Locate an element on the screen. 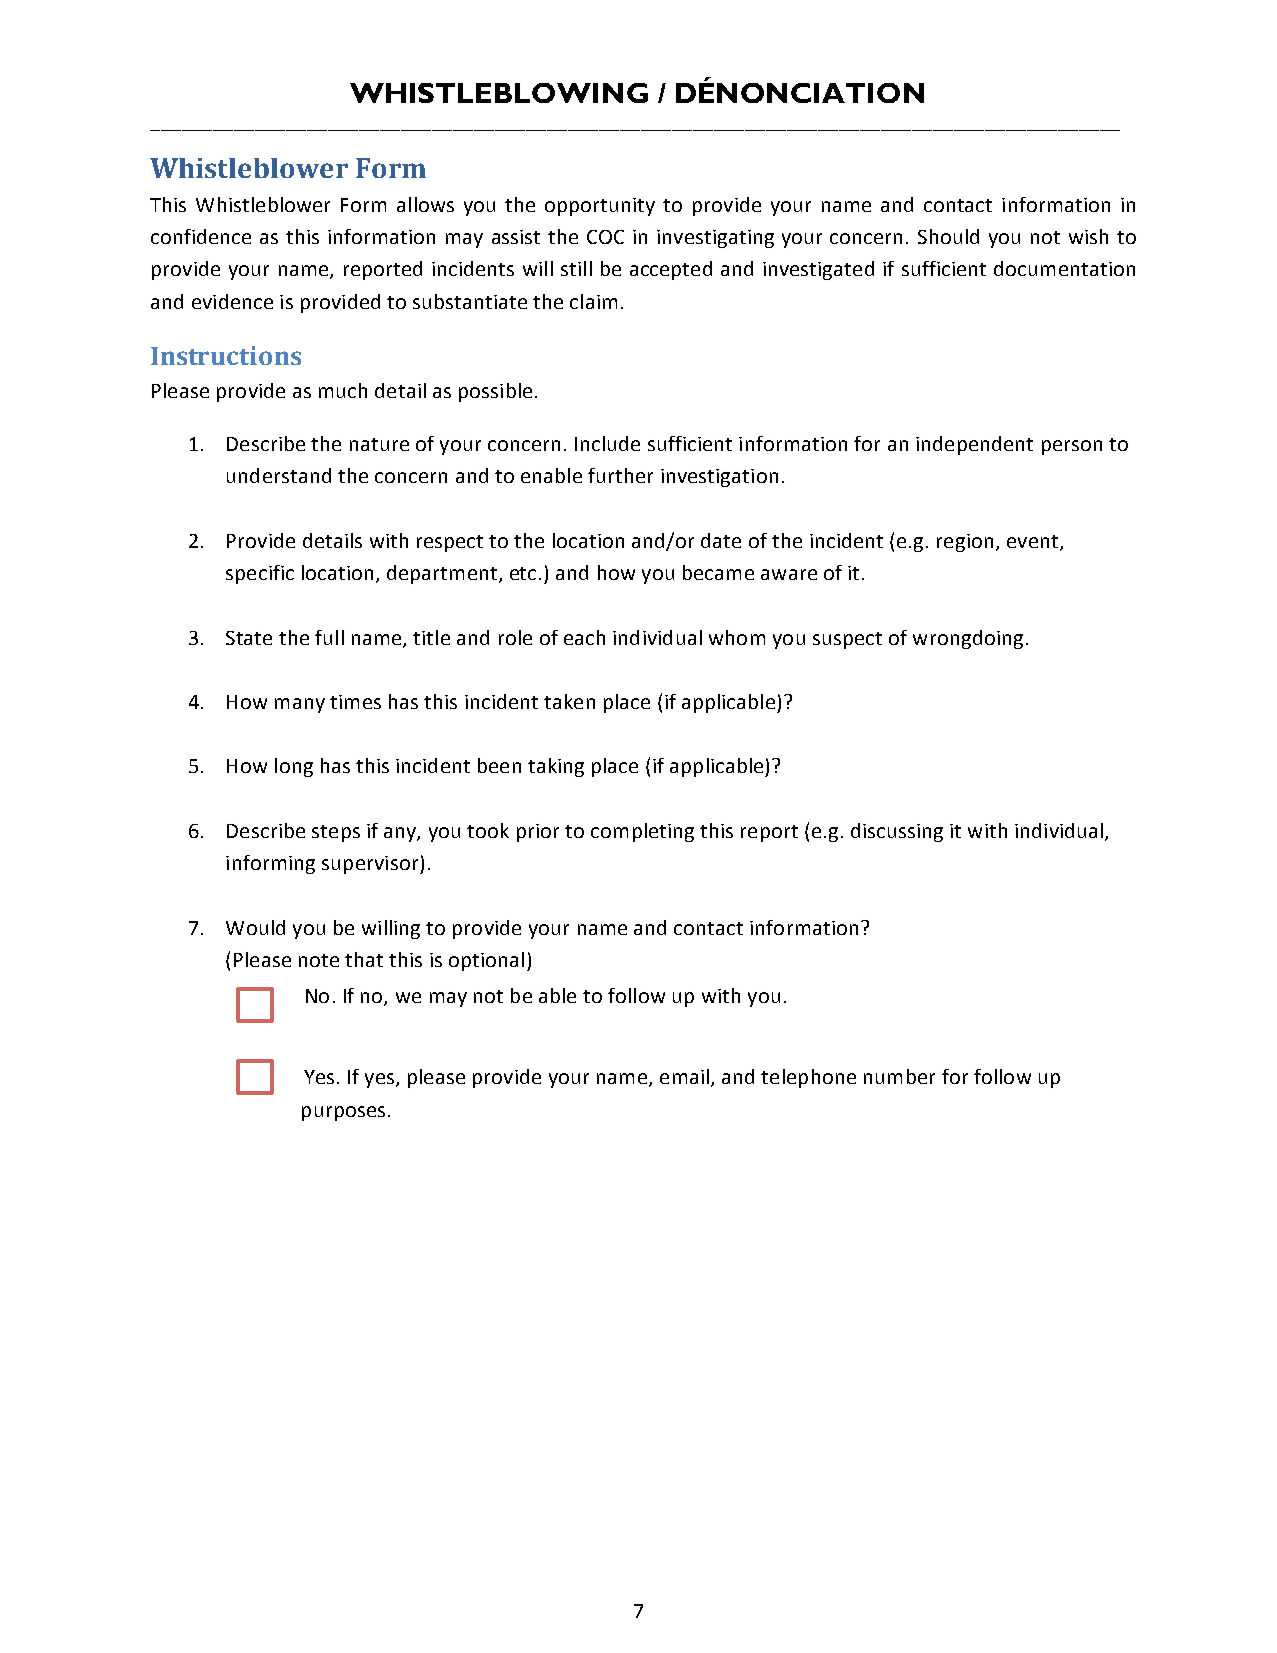 The width and height of the screenshot is (1277, 1653). long is located at coordinates (294, 767).
